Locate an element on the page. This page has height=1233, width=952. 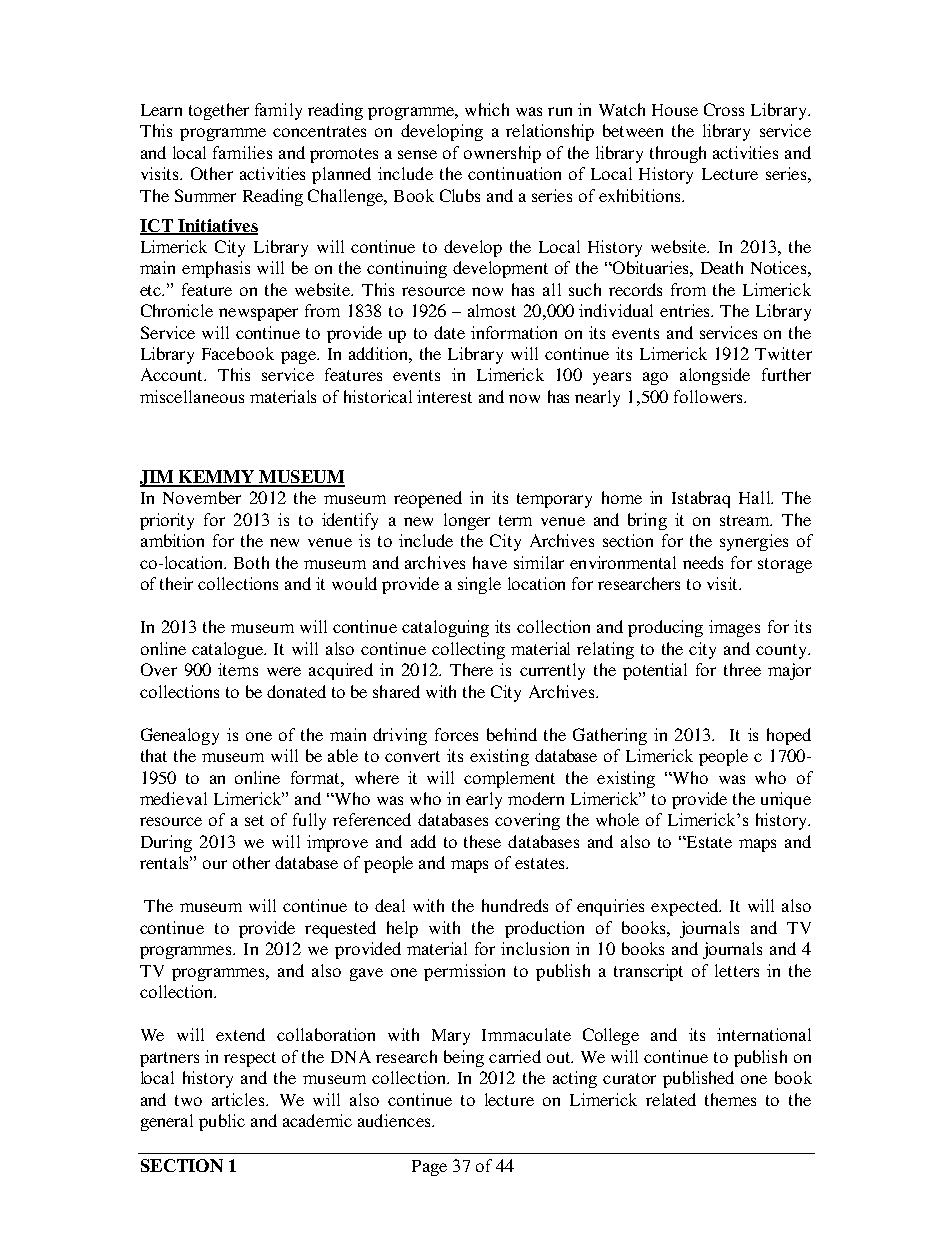
expected is located at coordinates (686, 907).
